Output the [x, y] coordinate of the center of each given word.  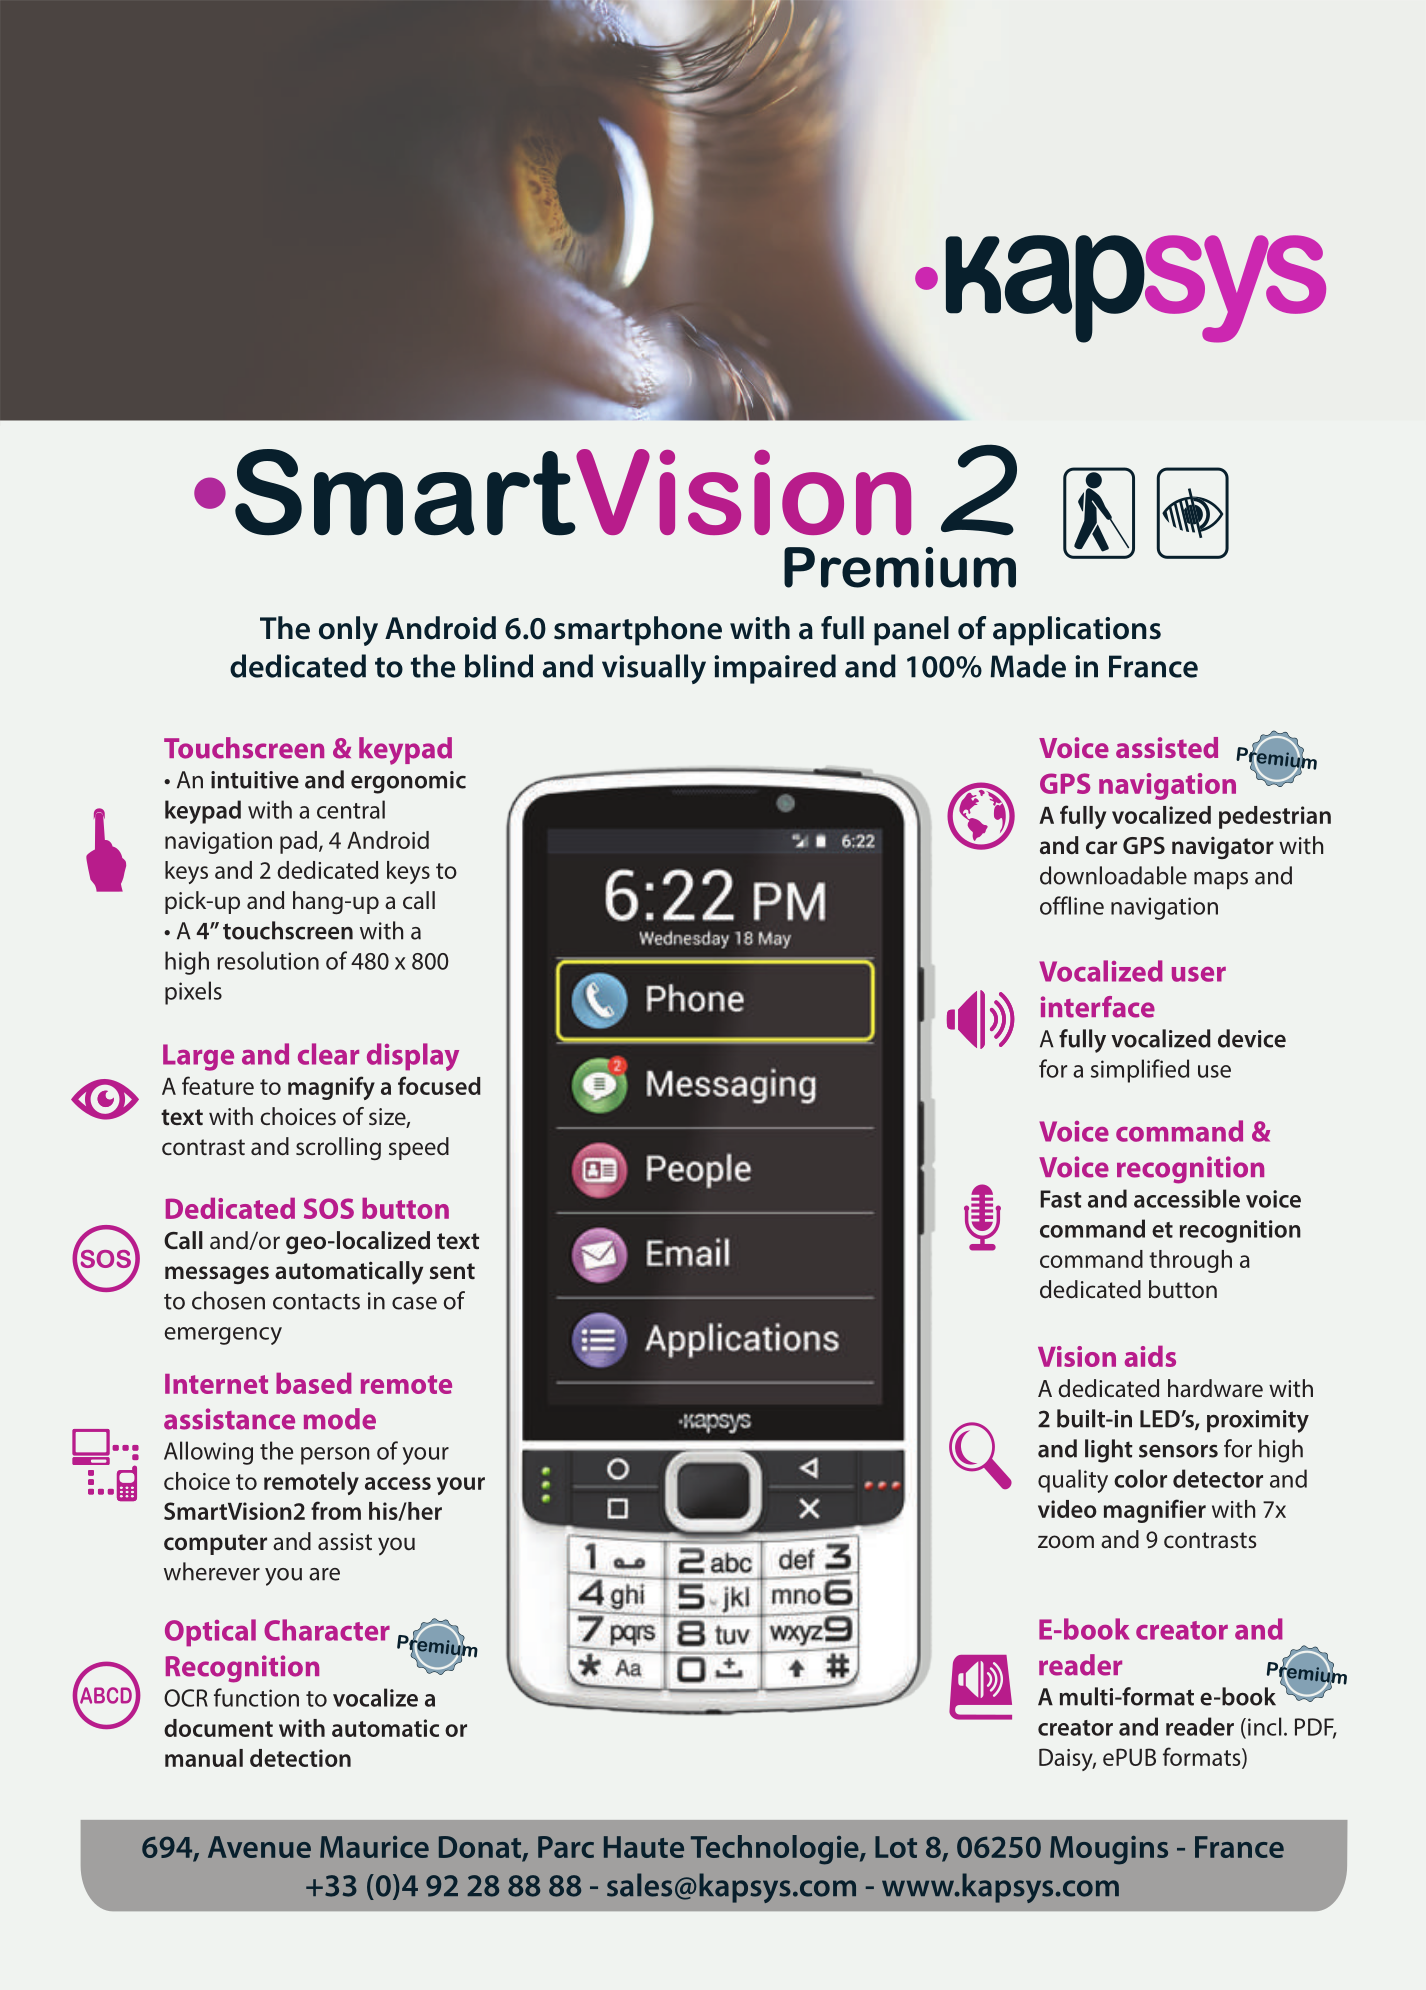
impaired [775, 669]
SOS [329, 1208]
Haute [644, 1847]
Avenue [259, 1847]
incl [1264, 1726]
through [1190, 1261]
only [348, 631]
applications [1077, 631]
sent [452, 1271]
